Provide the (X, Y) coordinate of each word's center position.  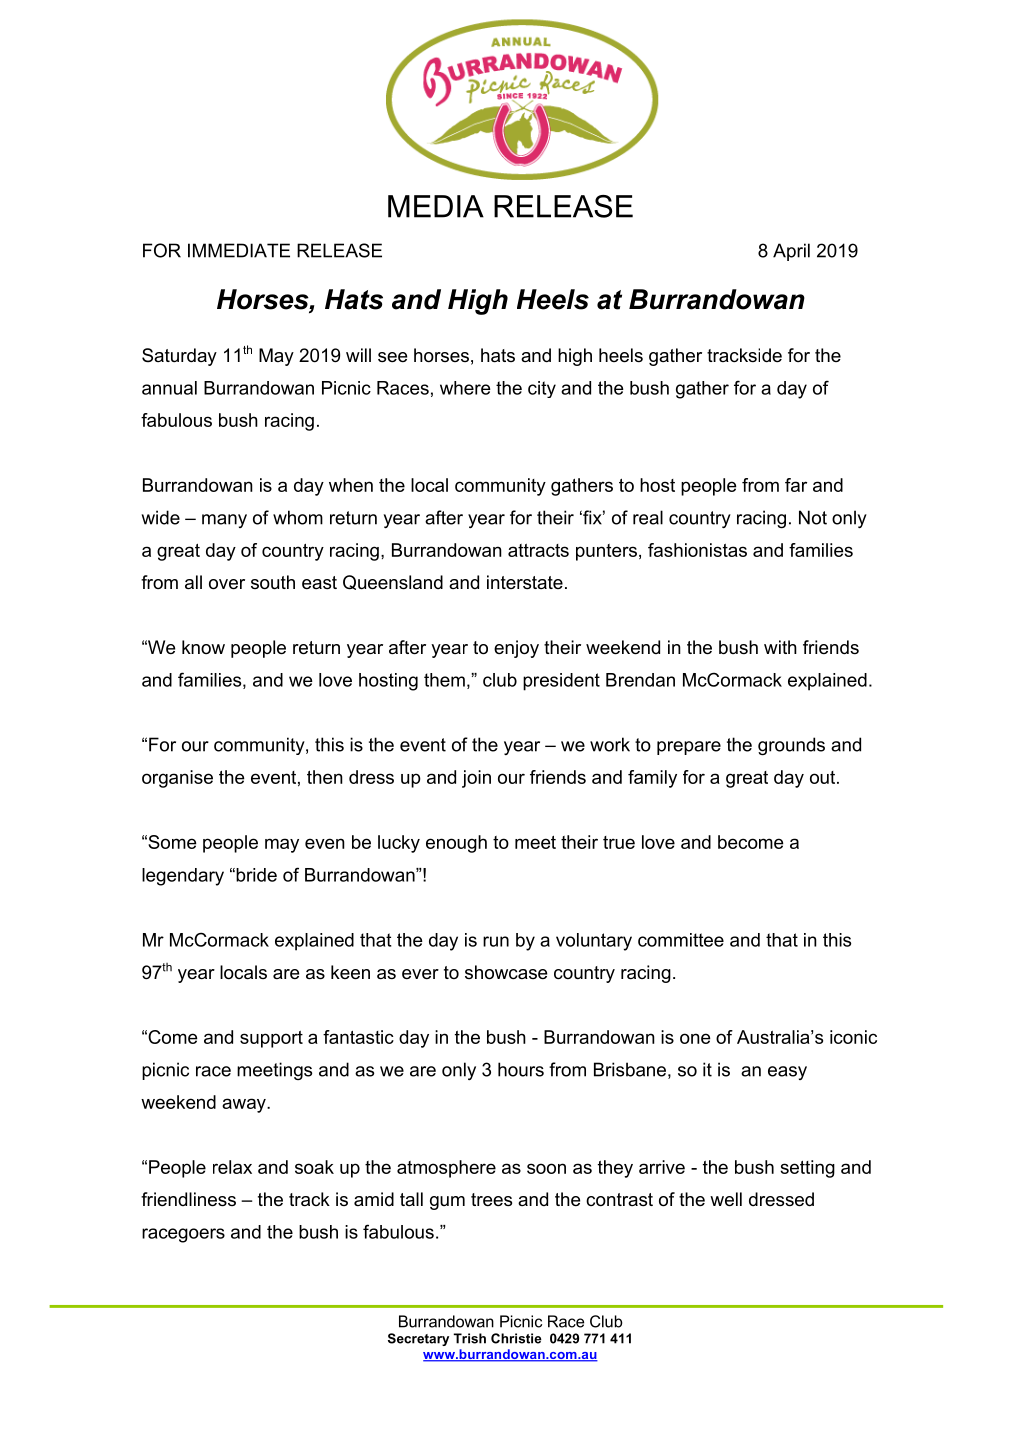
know (203, 647)
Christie (516, 1338)
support (271, 1039)
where (465, 388)
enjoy (516, 649)
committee (681, 940)
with (780, 647)
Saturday (179, 357)
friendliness (188, 1199)
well (726, 1199)
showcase (506, 972)
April (791, 252)
